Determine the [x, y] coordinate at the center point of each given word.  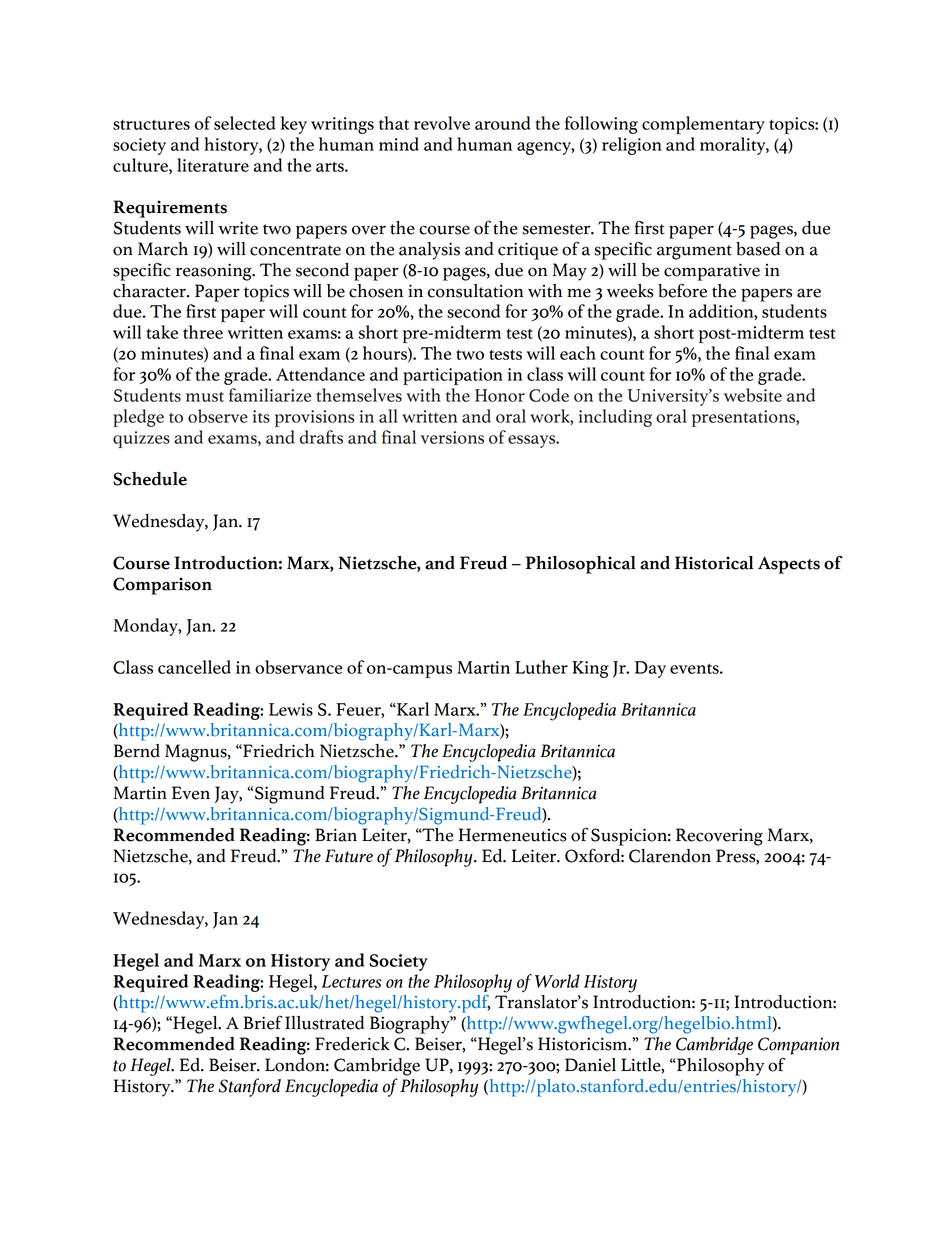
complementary [703, 125]
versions [452, 437]
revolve [442, 123]
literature [213, 165]
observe [218, 416]
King [590, 669]
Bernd [137, 751]
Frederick [352, 1044]
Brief [263, 1022]
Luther [541, 667]
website [753, 395]
